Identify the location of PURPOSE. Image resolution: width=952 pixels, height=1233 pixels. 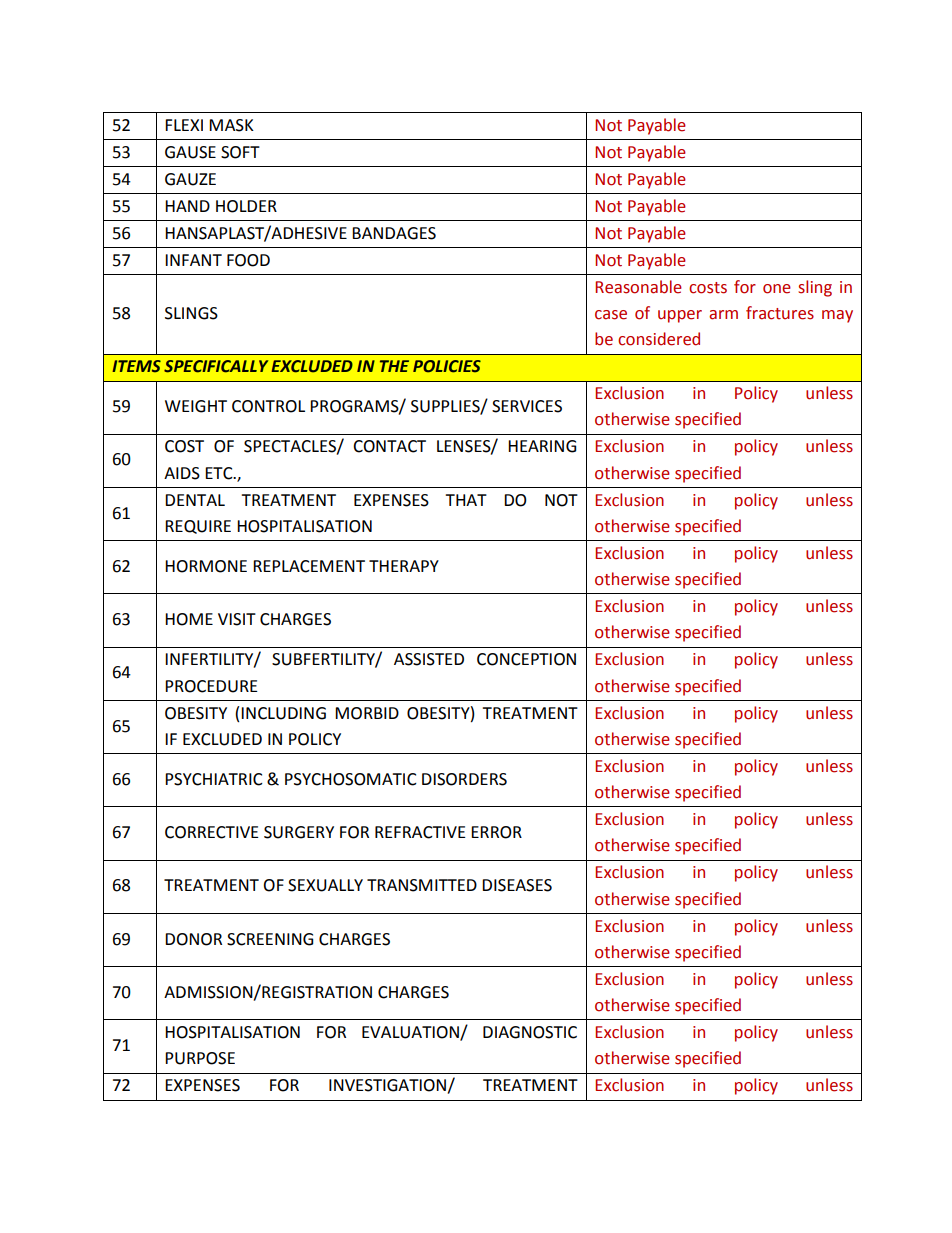
(200, 1058).
